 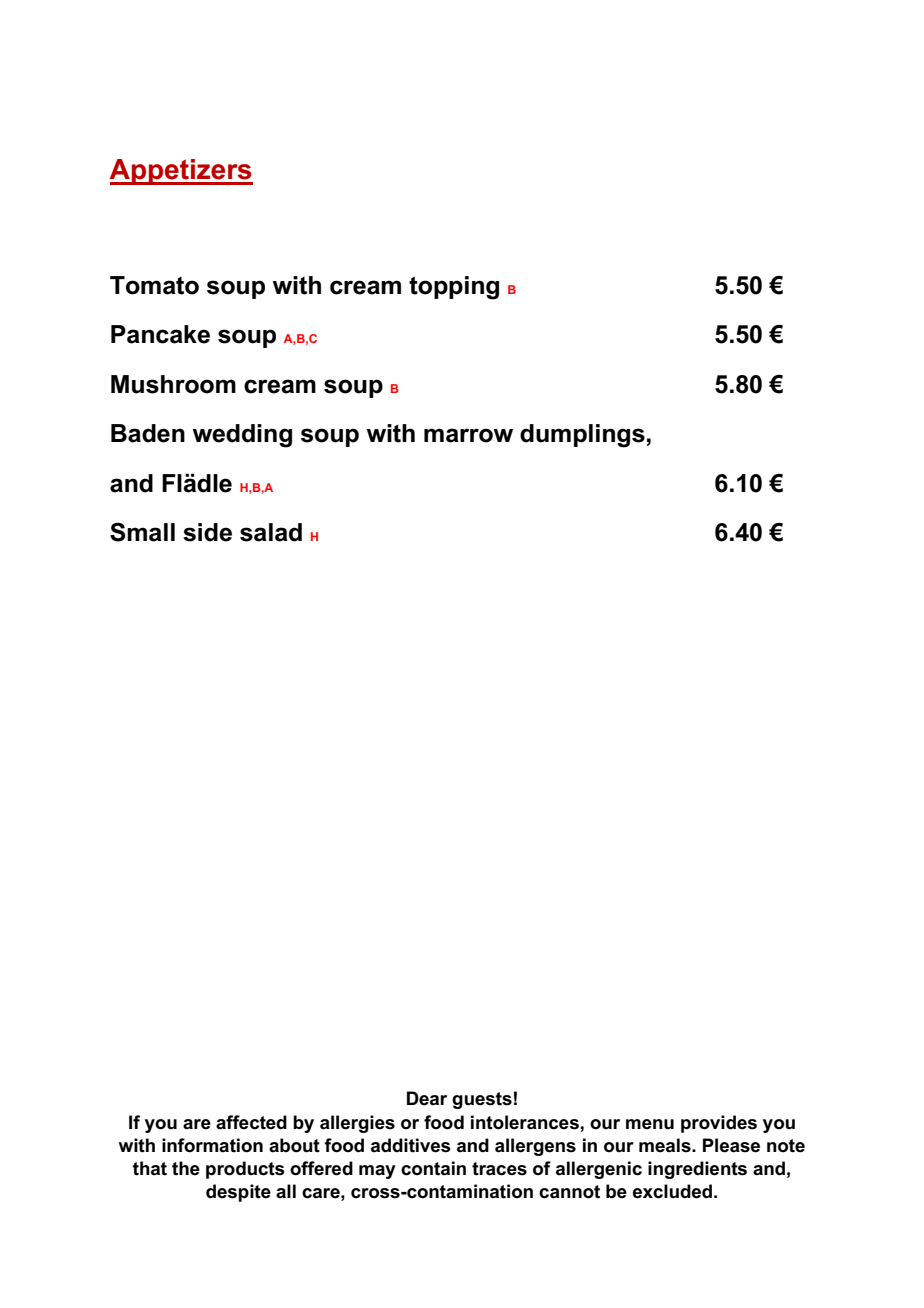 What do you see at coordinates (427, 1098) in the page?
I see `Dear` at bounding box center [427, 1098].
